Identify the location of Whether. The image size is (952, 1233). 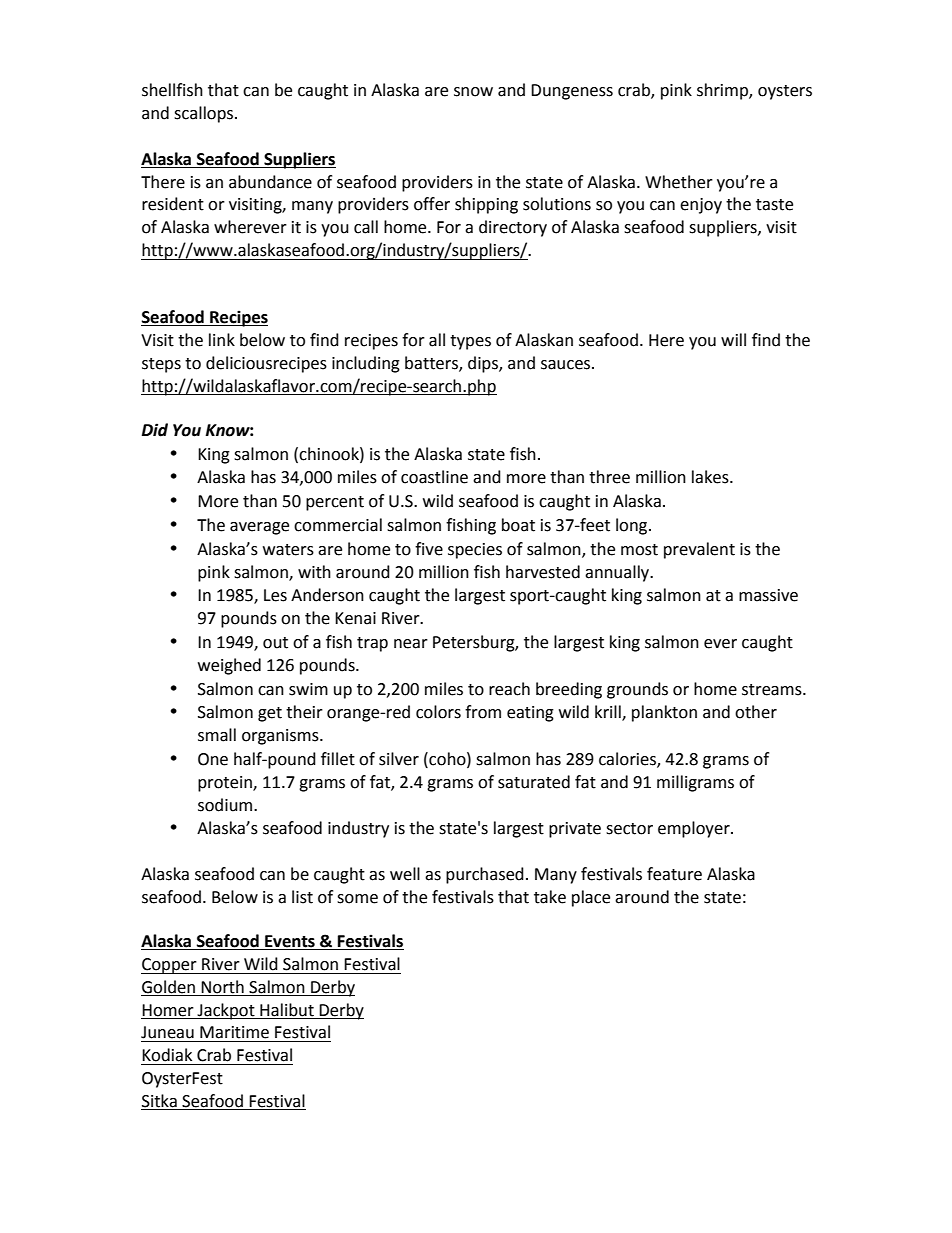
(679, 182).
